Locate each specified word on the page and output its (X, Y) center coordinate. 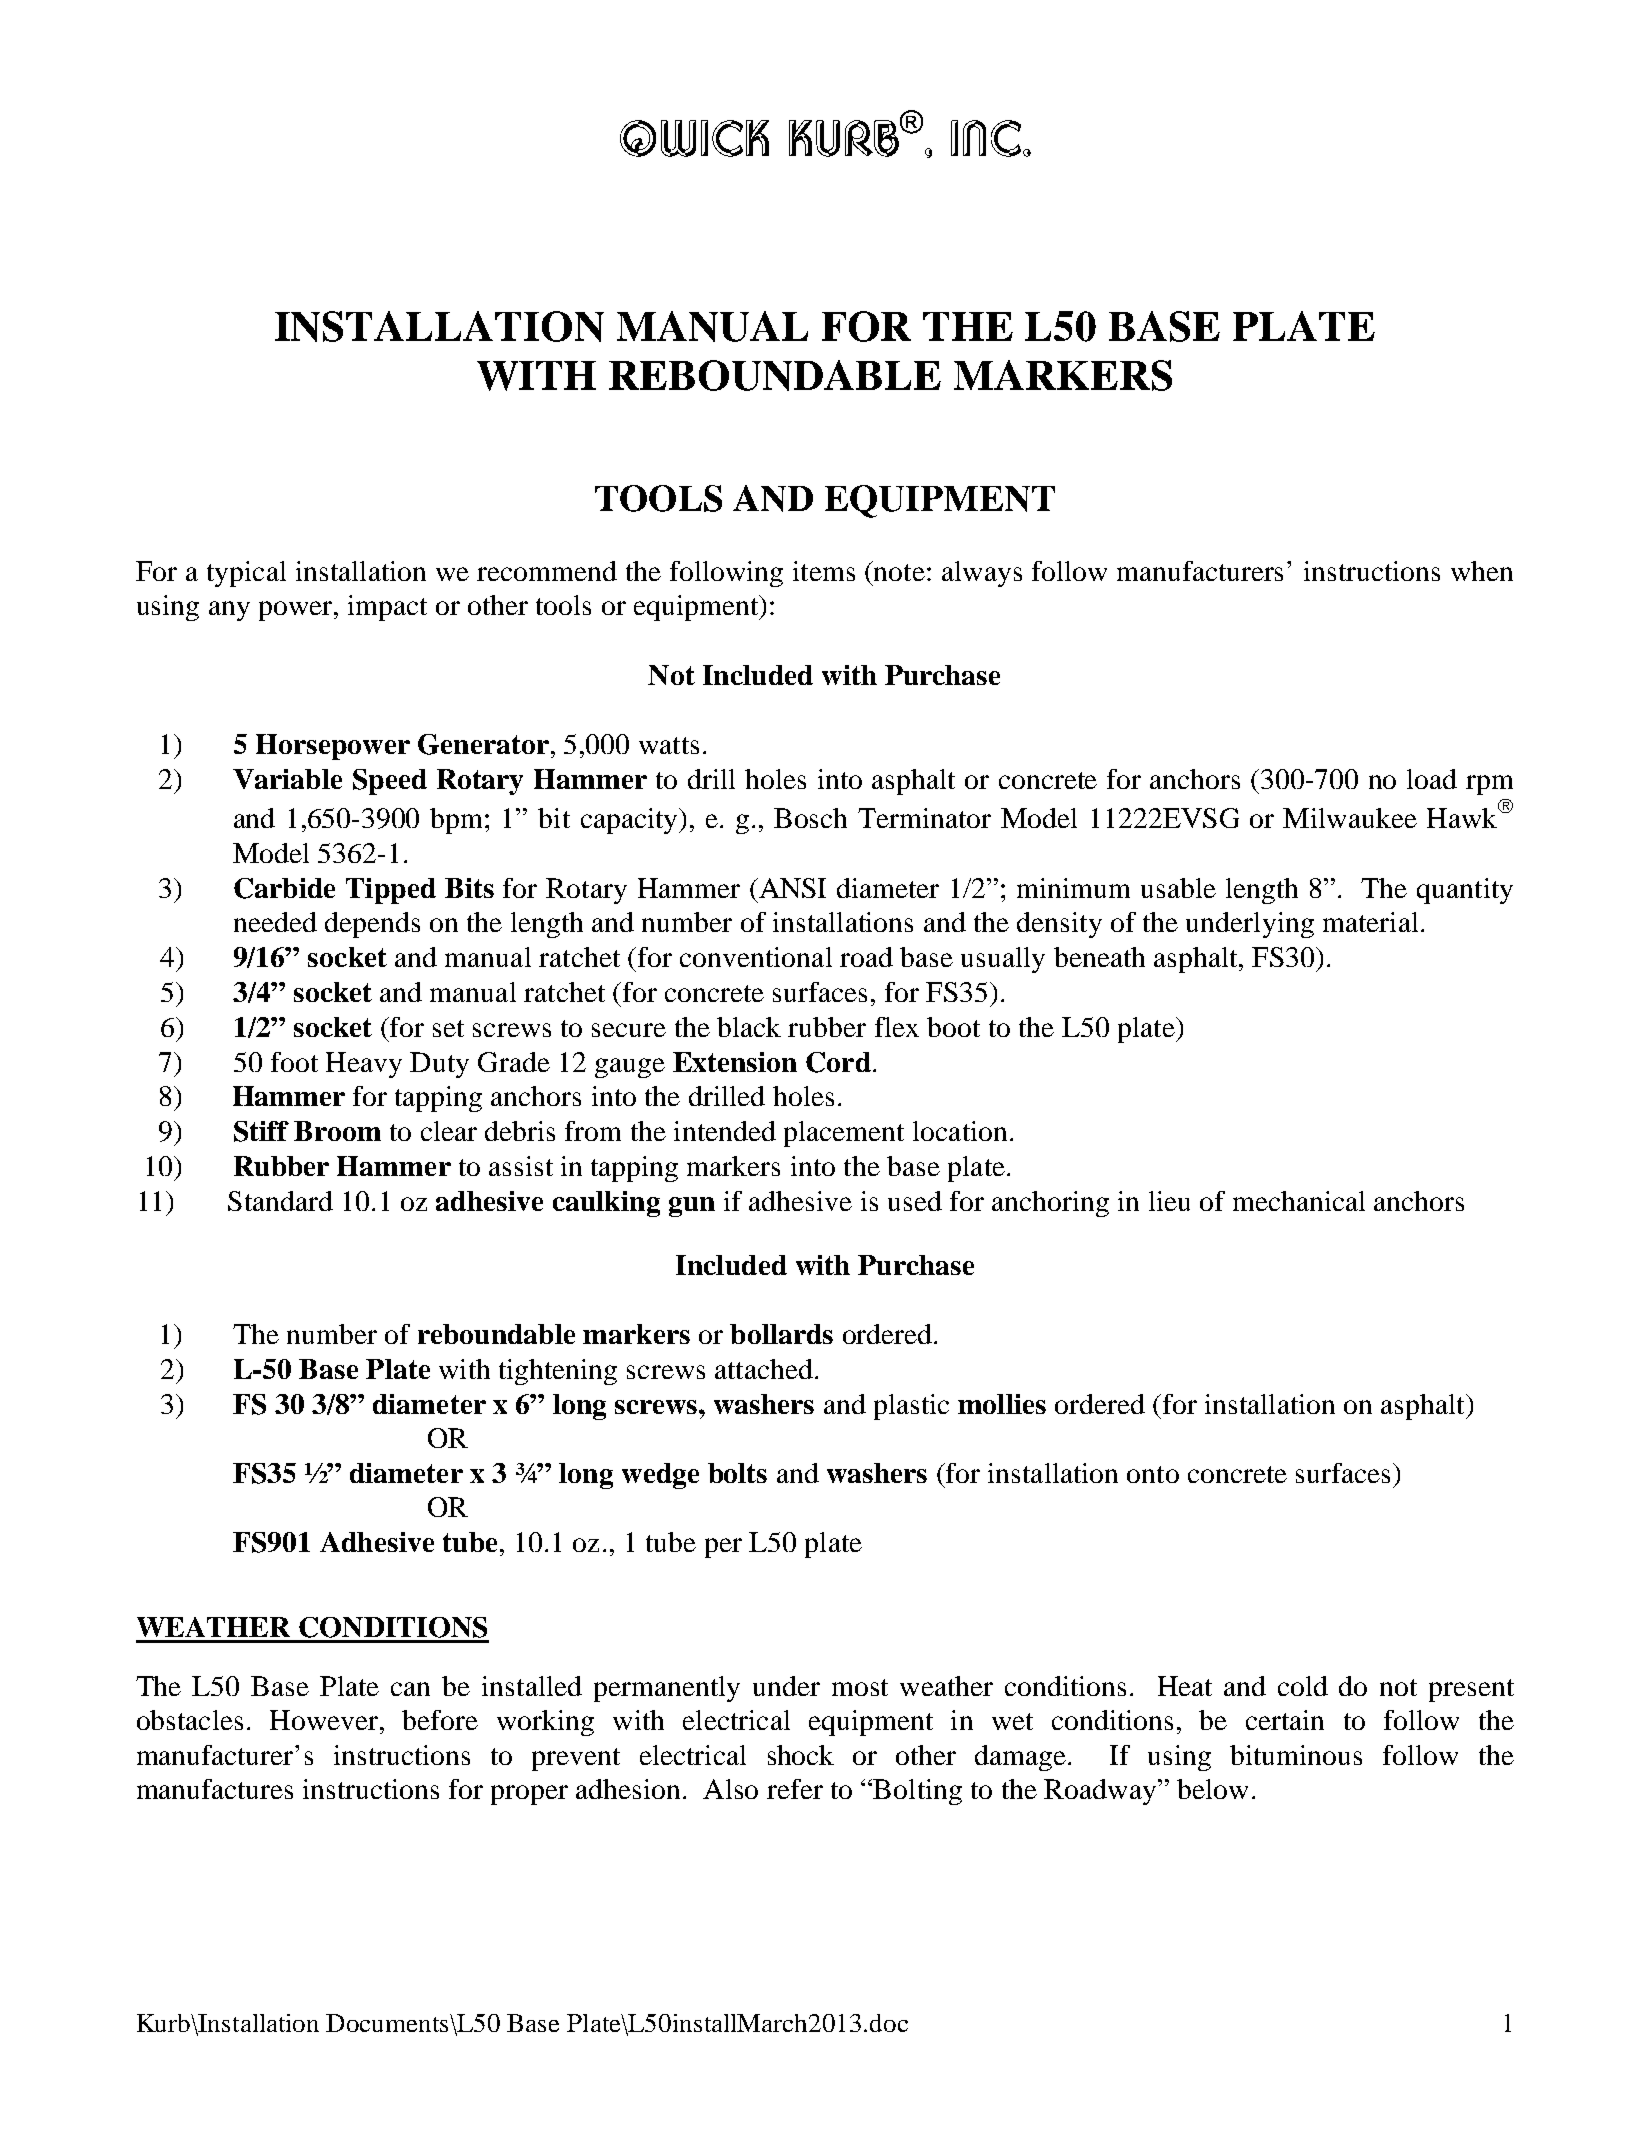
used (915, 1201)
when (1482, 571)
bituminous (1296, 1755)
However (325, 1720)
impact (387, 608)
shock (801, 1755)
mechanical (1299, 1201)
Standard (280, 1201)
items (824, 571)
